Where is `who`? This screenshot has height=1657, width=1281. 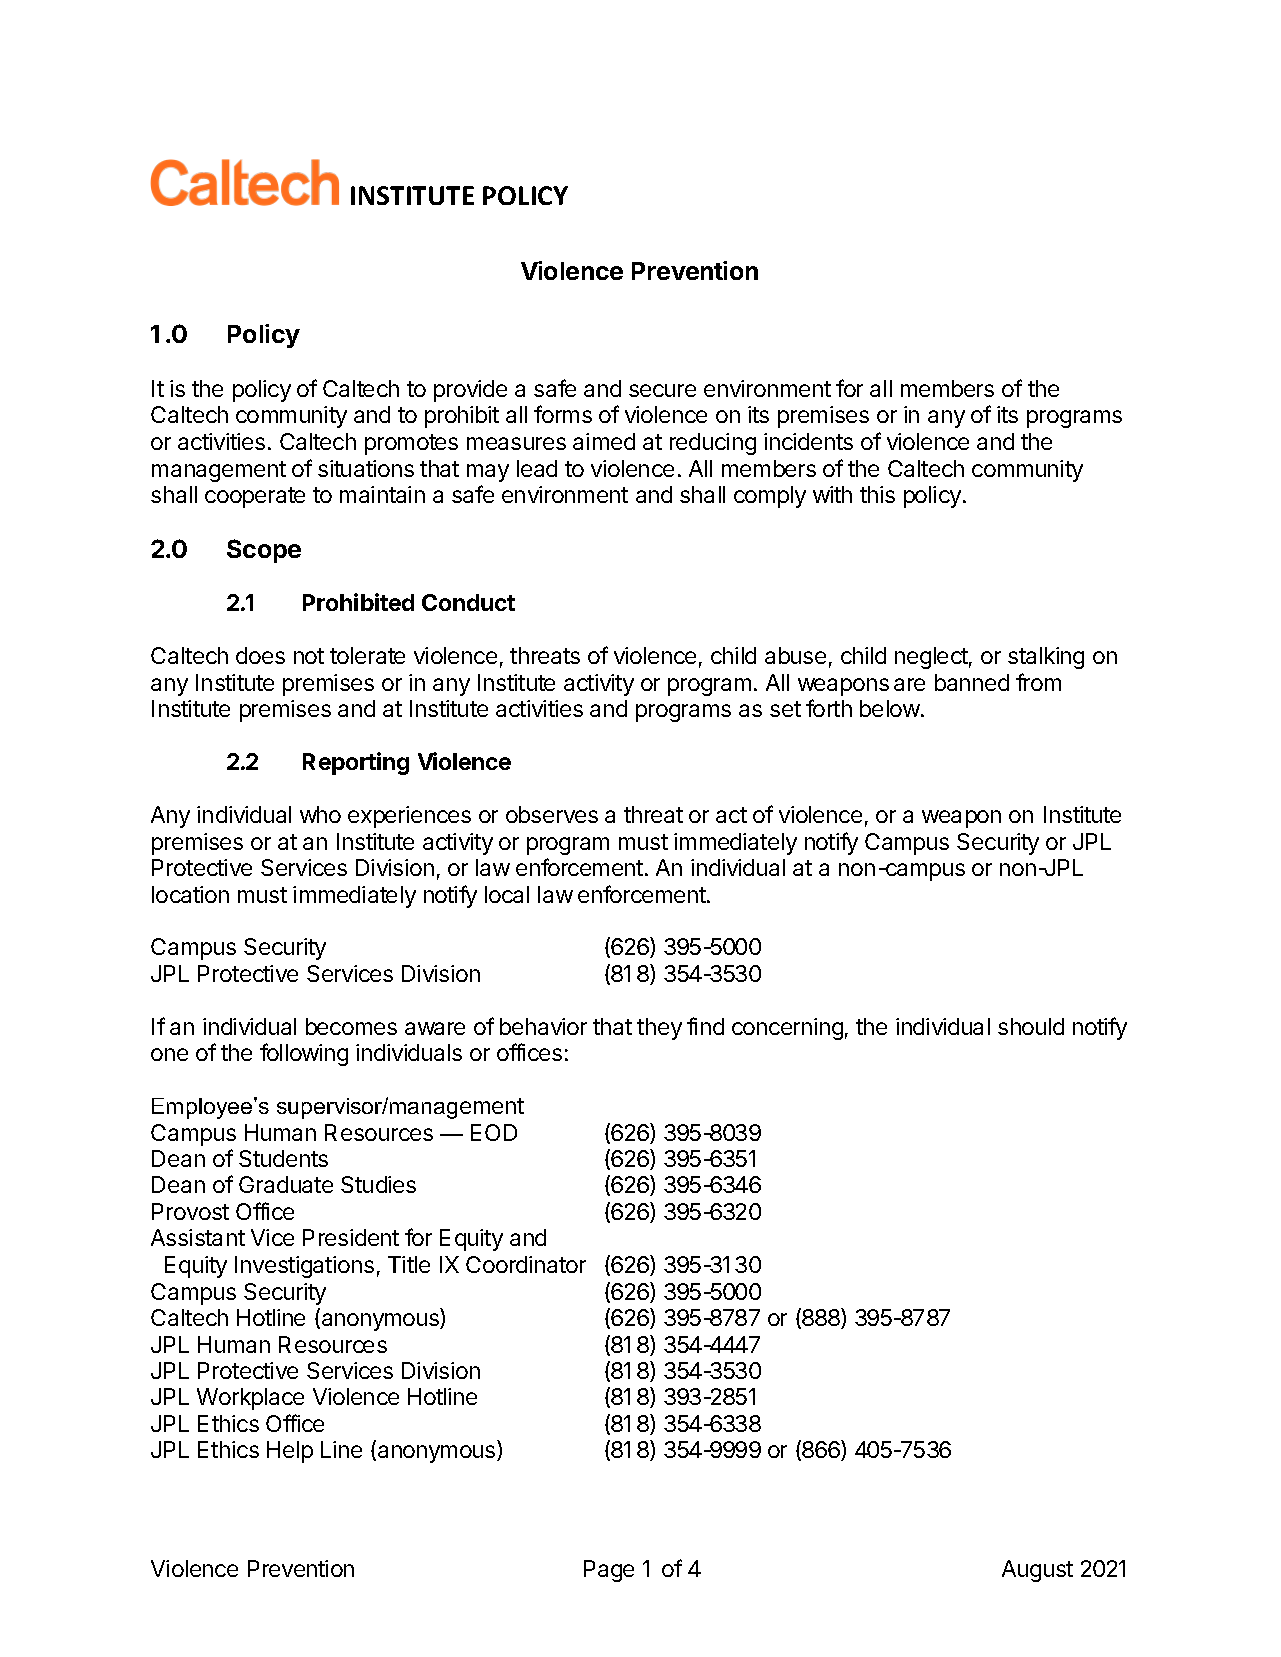
who is located at coordinates (320, 814).
